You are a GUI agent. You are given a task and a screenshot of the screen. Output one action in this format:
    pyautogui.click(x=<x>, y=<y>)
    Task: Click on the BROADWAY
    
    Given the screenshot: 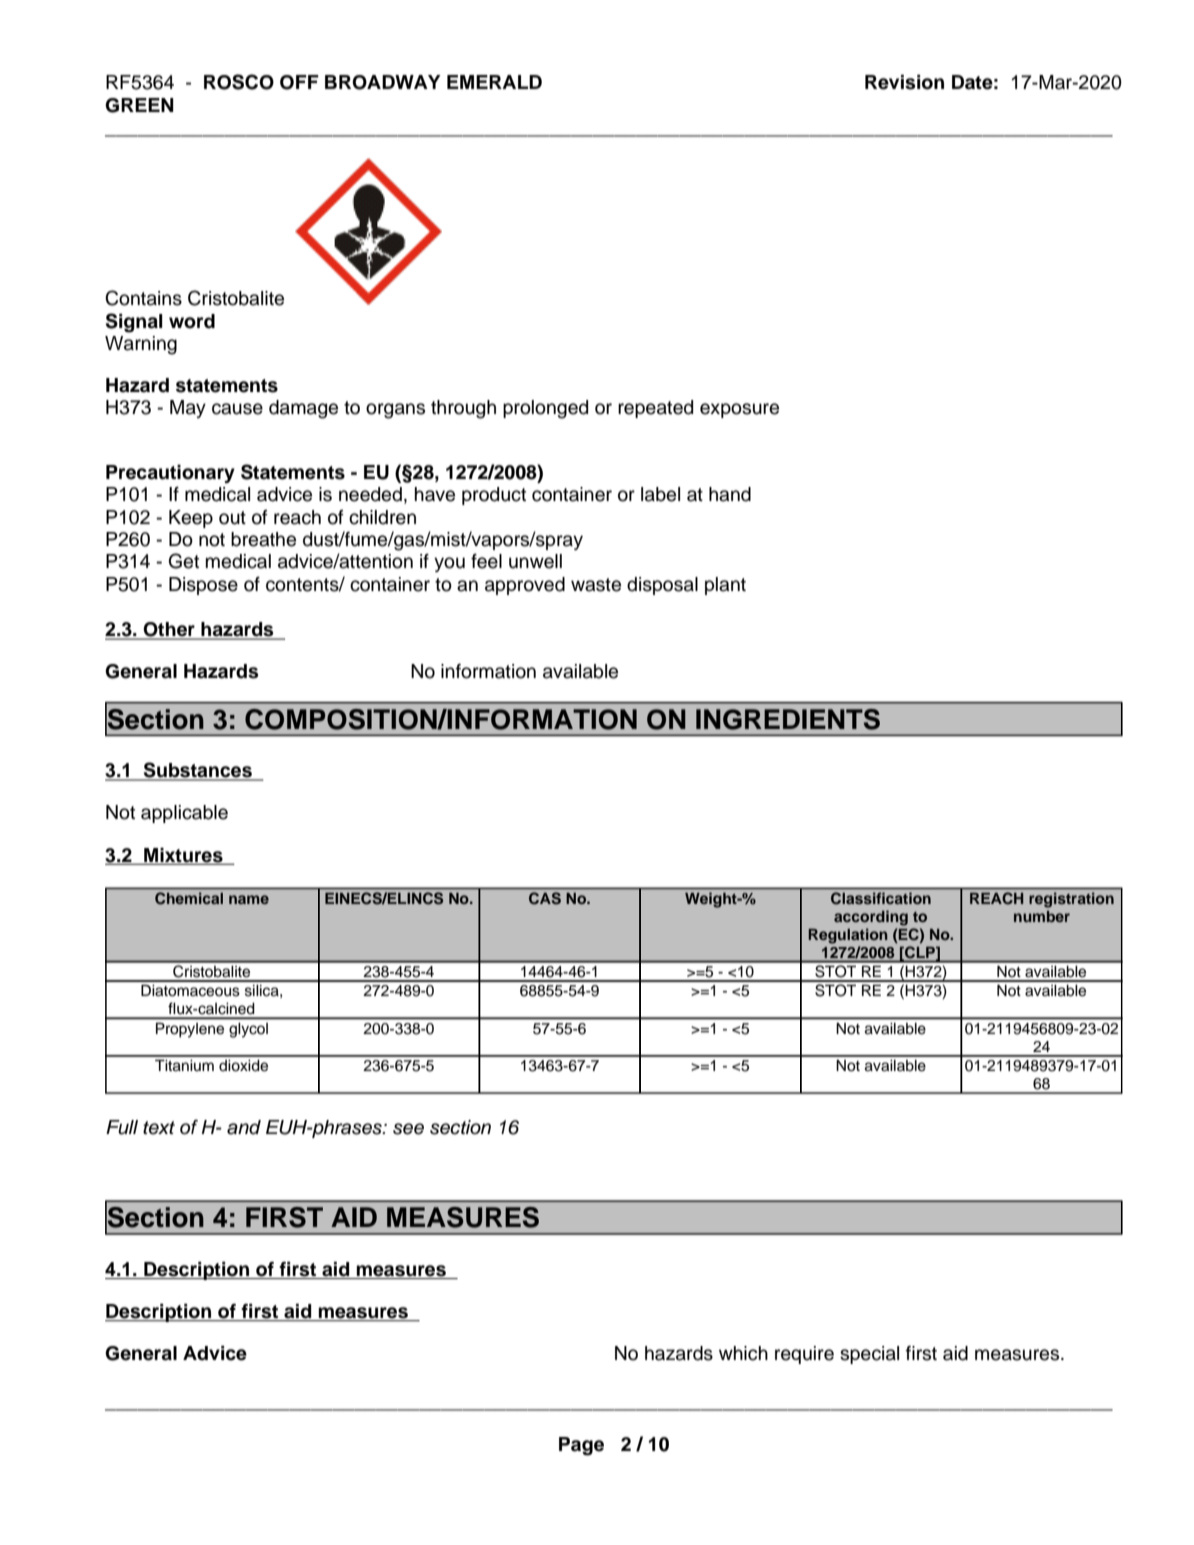 What is the action you would take?
    pyautogui.click(x=383, y=82)
